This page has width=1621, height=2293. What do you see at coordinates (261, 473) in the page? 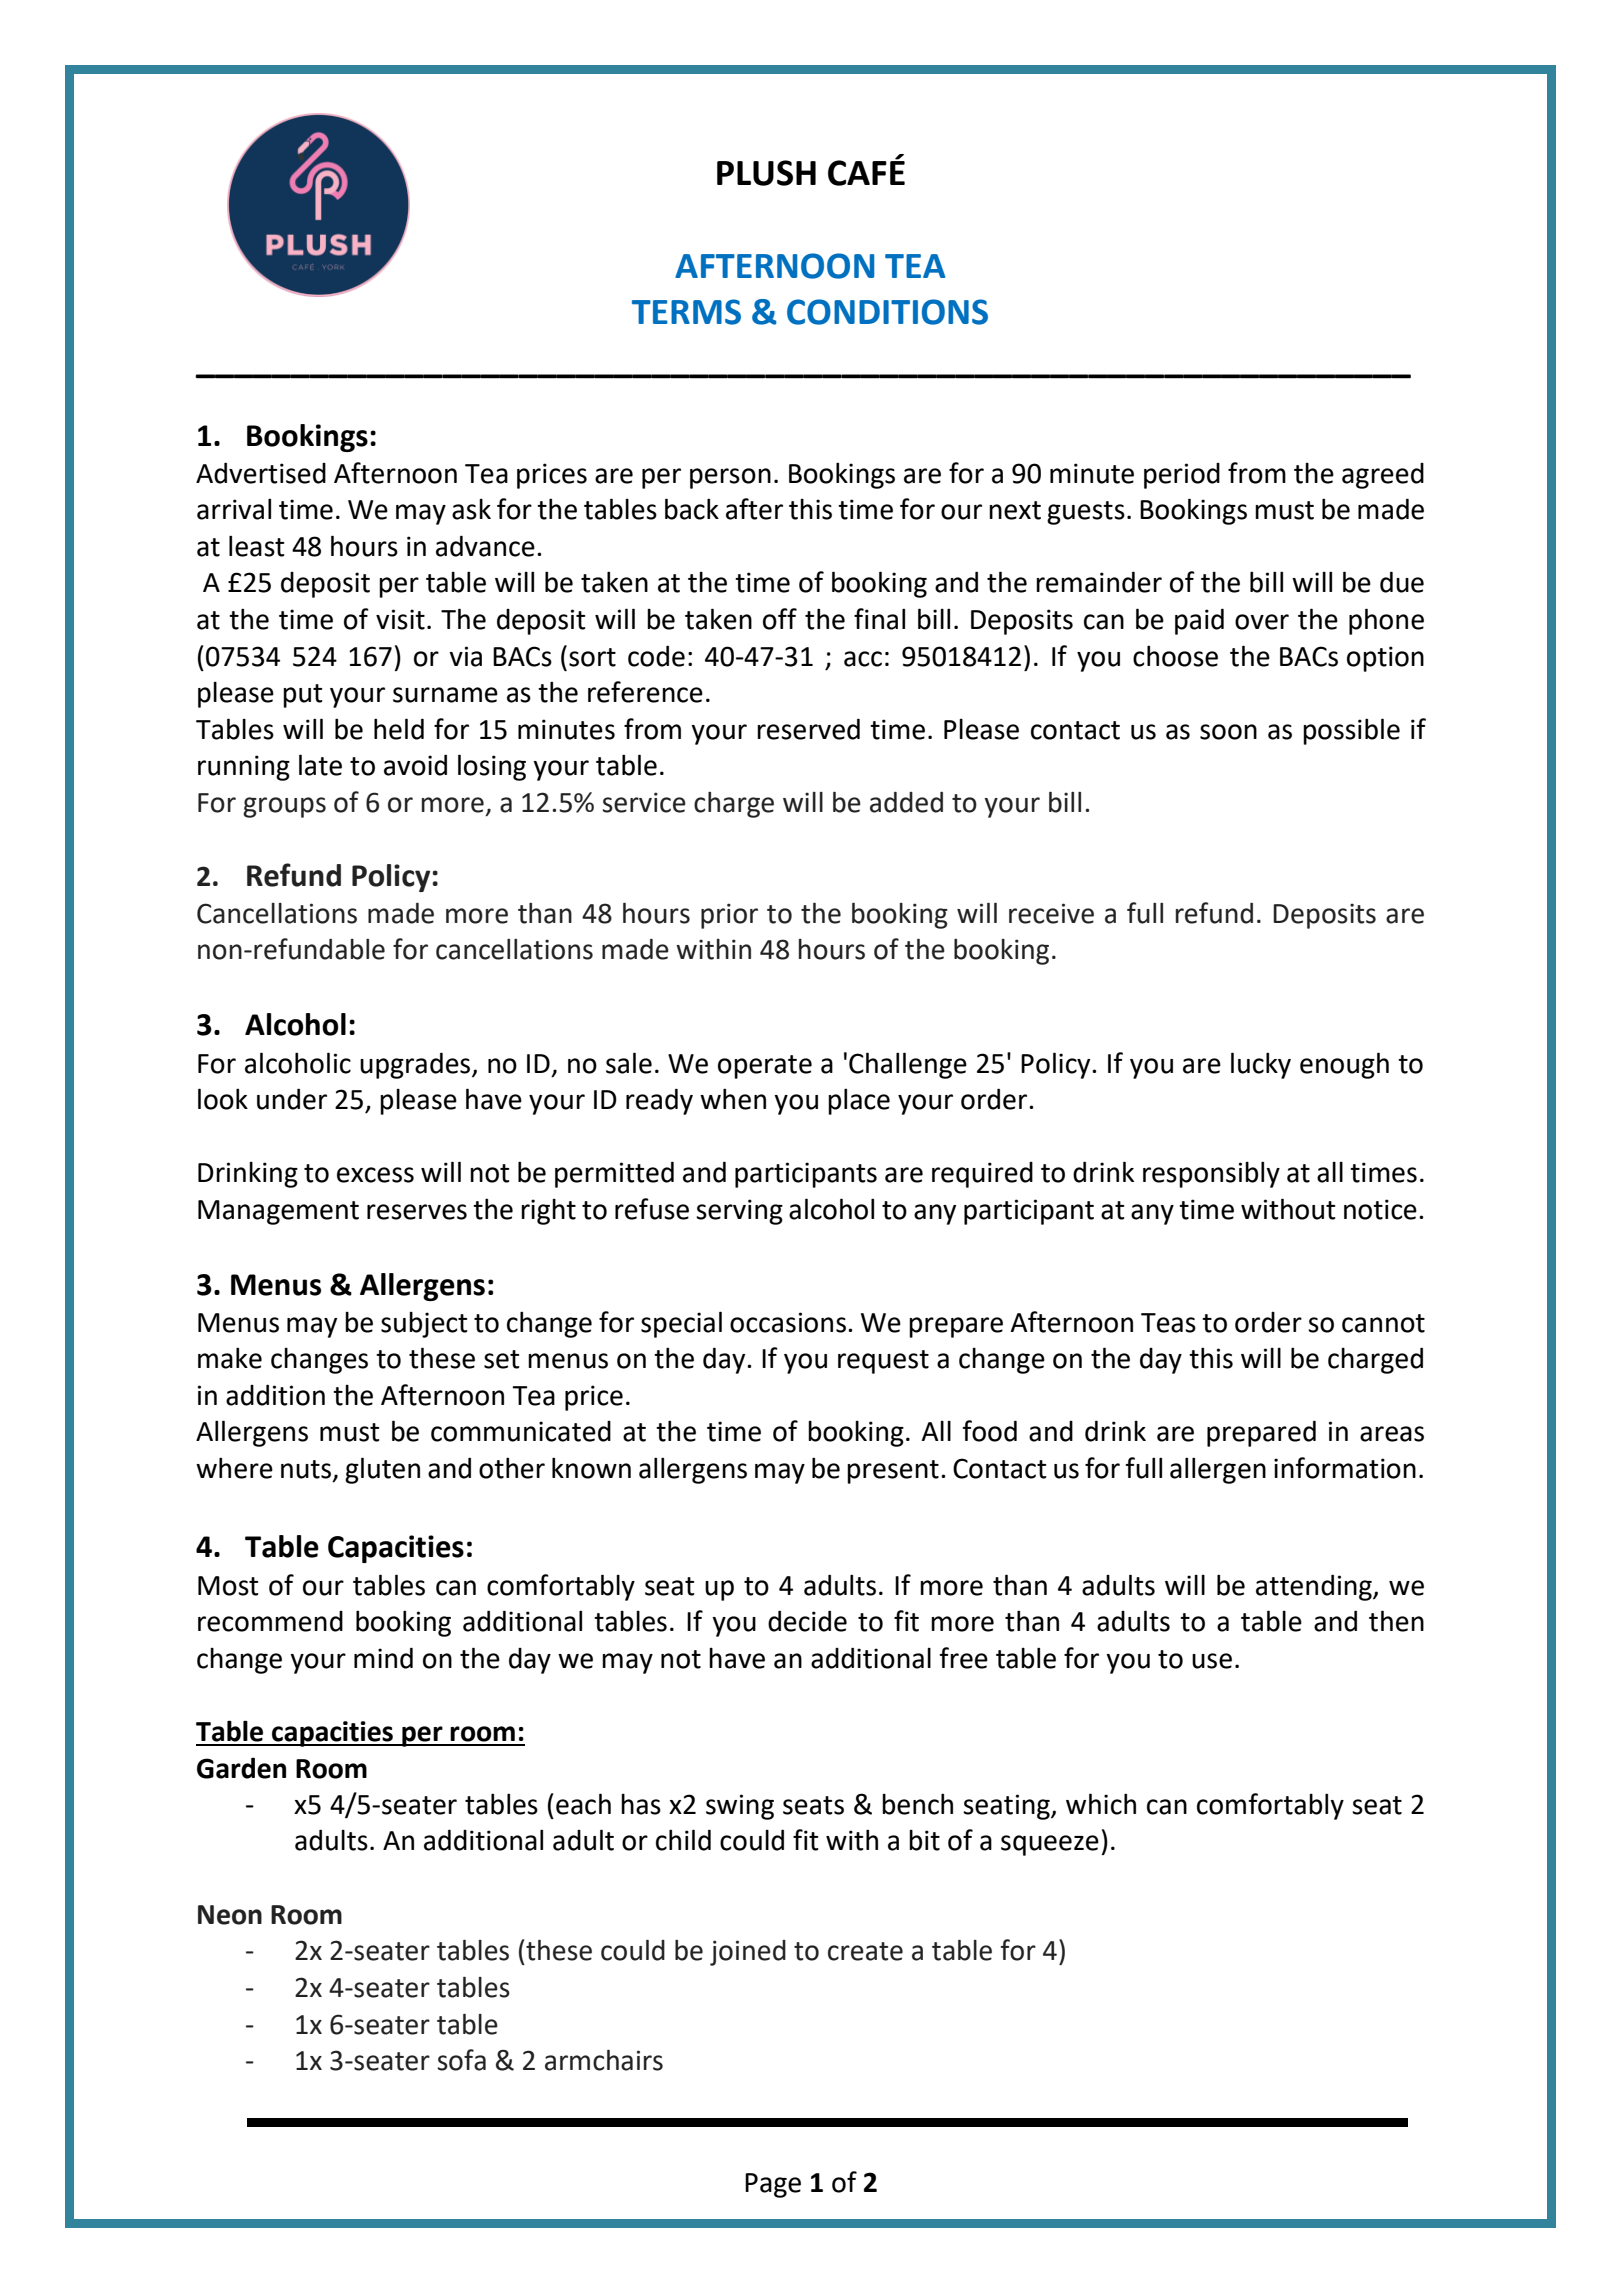
I see `Advertised` at bounding box center [261, 473].
